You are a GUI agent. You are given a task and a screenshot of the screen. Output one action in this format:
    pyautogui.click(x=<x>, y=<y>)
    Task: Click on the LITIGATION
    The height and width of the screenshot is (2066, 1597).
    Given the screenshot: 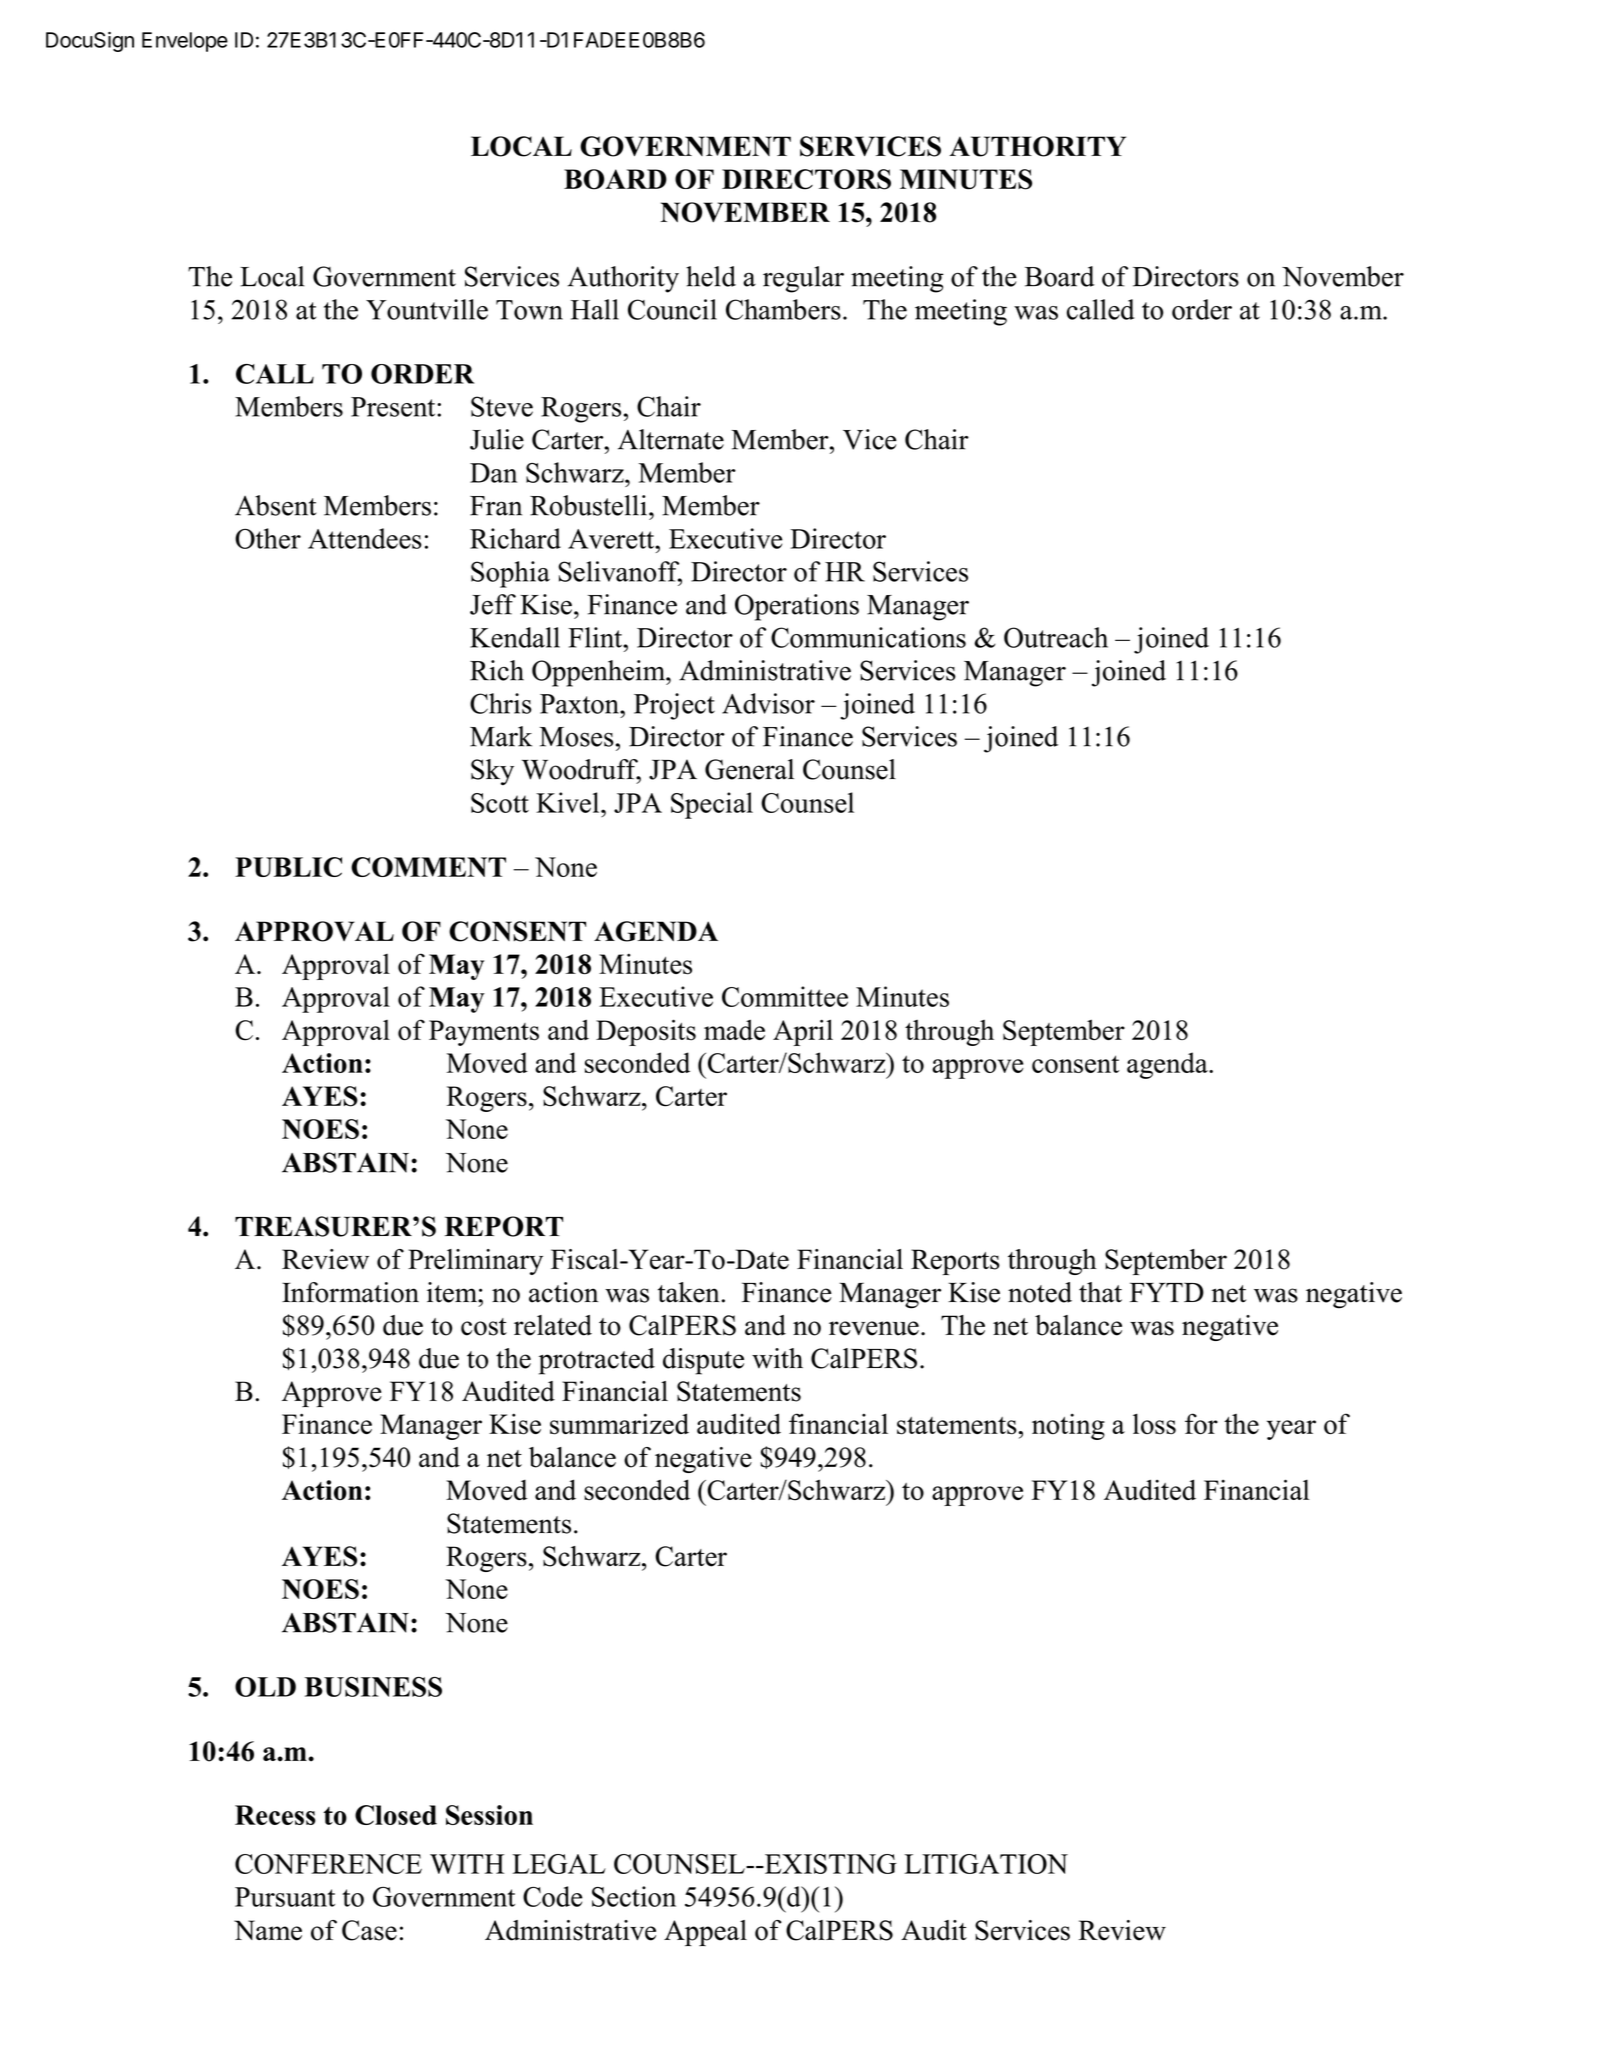 What is the action you would take?
    pyautogui.click(x=986, y=1864)
